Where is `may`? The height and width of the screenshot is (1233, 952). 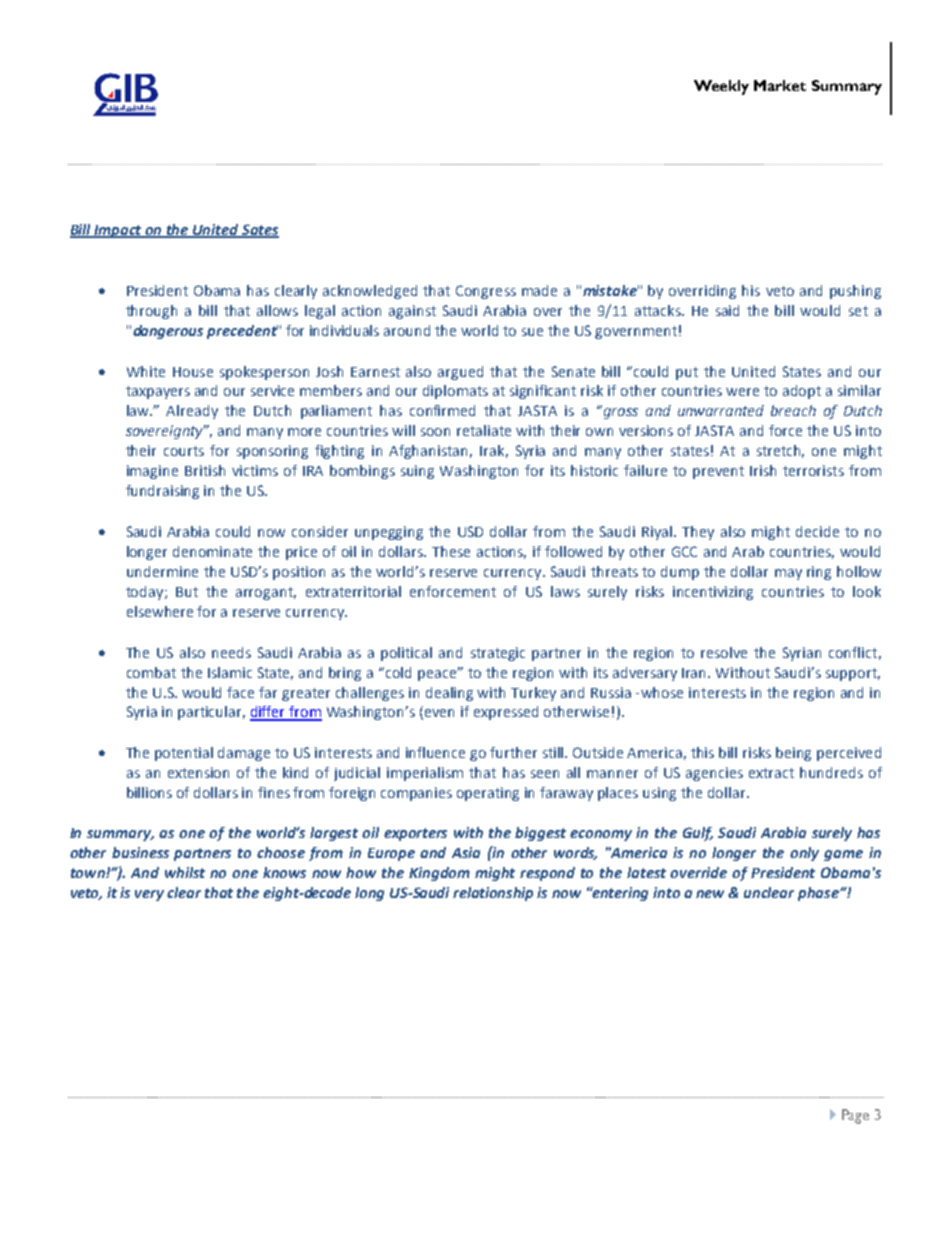 may is located at coordinates (788, 574).
